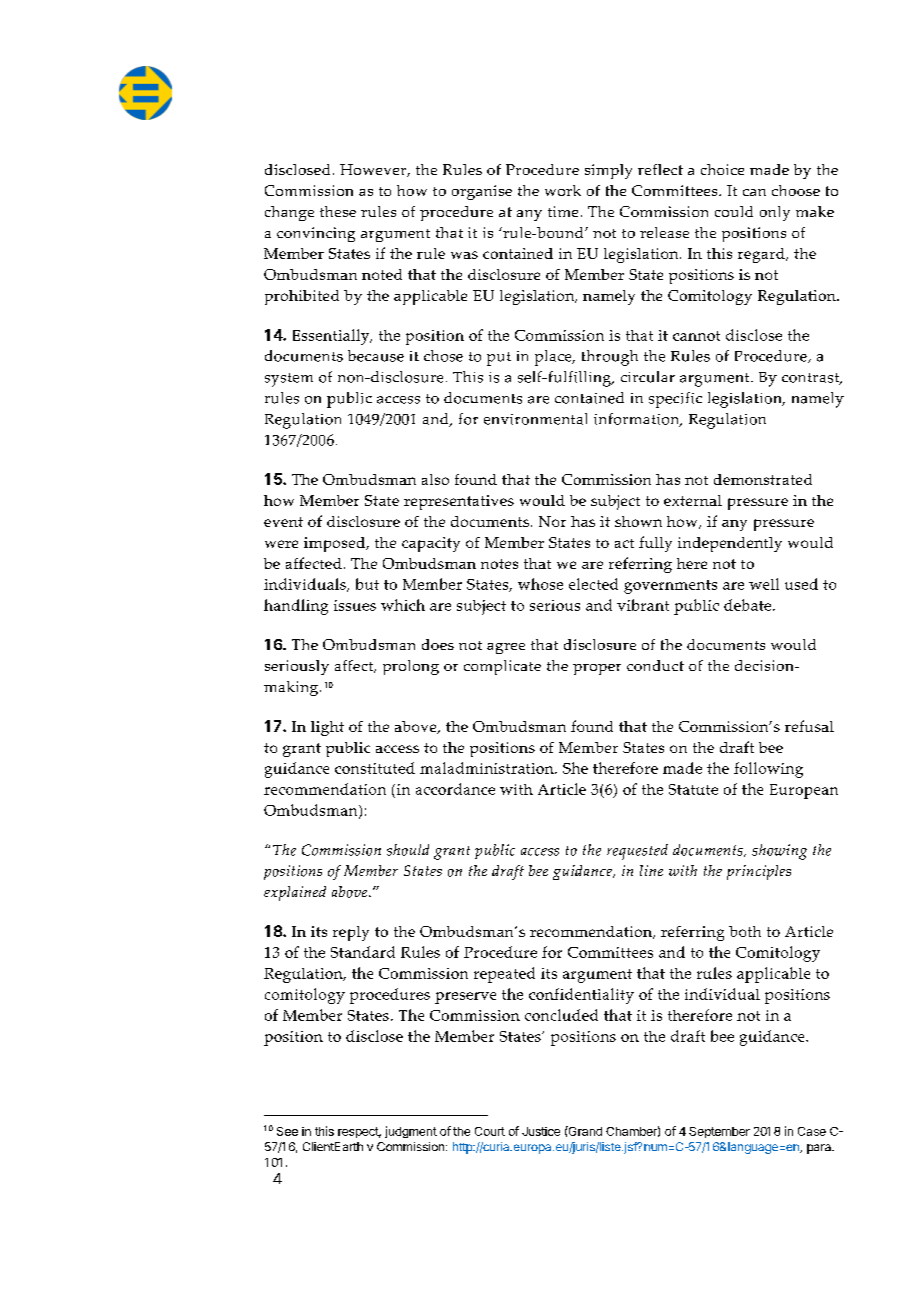 The image size is (924, 1308). I want to click on work, so click(563, 190).
